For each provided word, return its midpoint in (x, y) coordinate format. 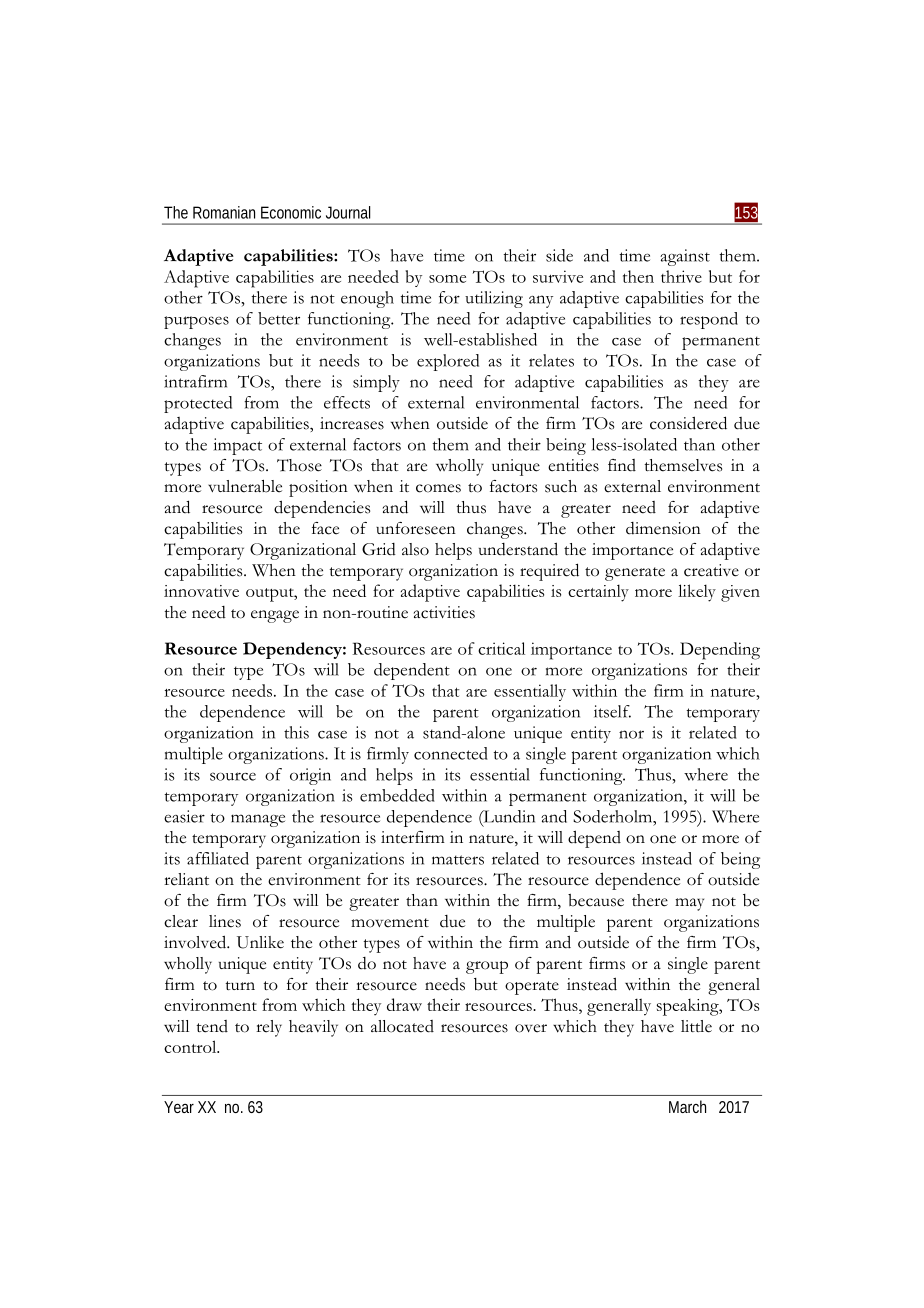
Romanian (224, 212)
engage (275, 616)
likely (697, 593)
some (447, 279)
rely (269, 1028)
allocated (402, 1026)
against (685, 257)
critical (501, 648)
